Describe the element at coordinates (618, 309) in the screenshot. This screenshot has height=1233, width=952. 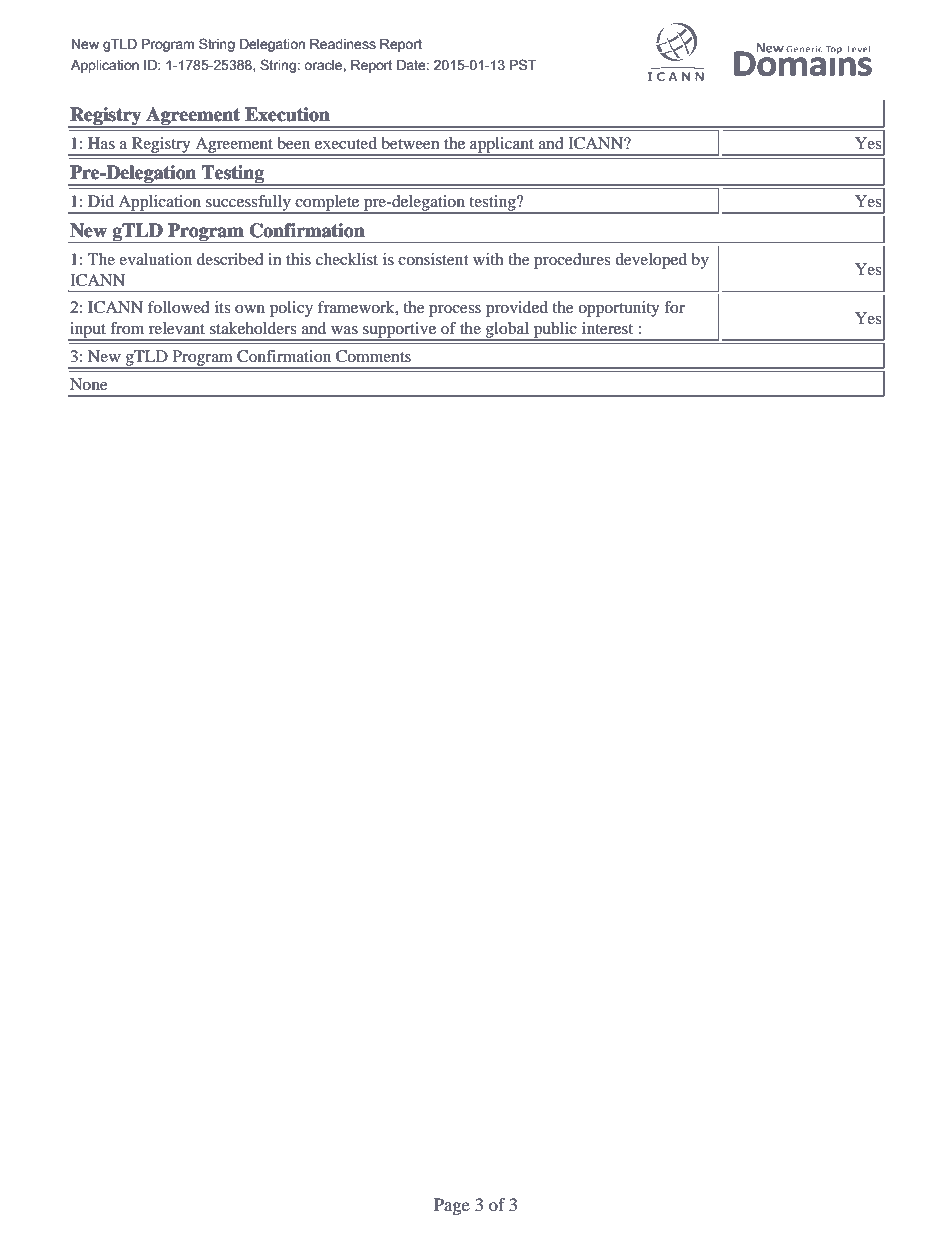
I see `opportunity` at that location.
